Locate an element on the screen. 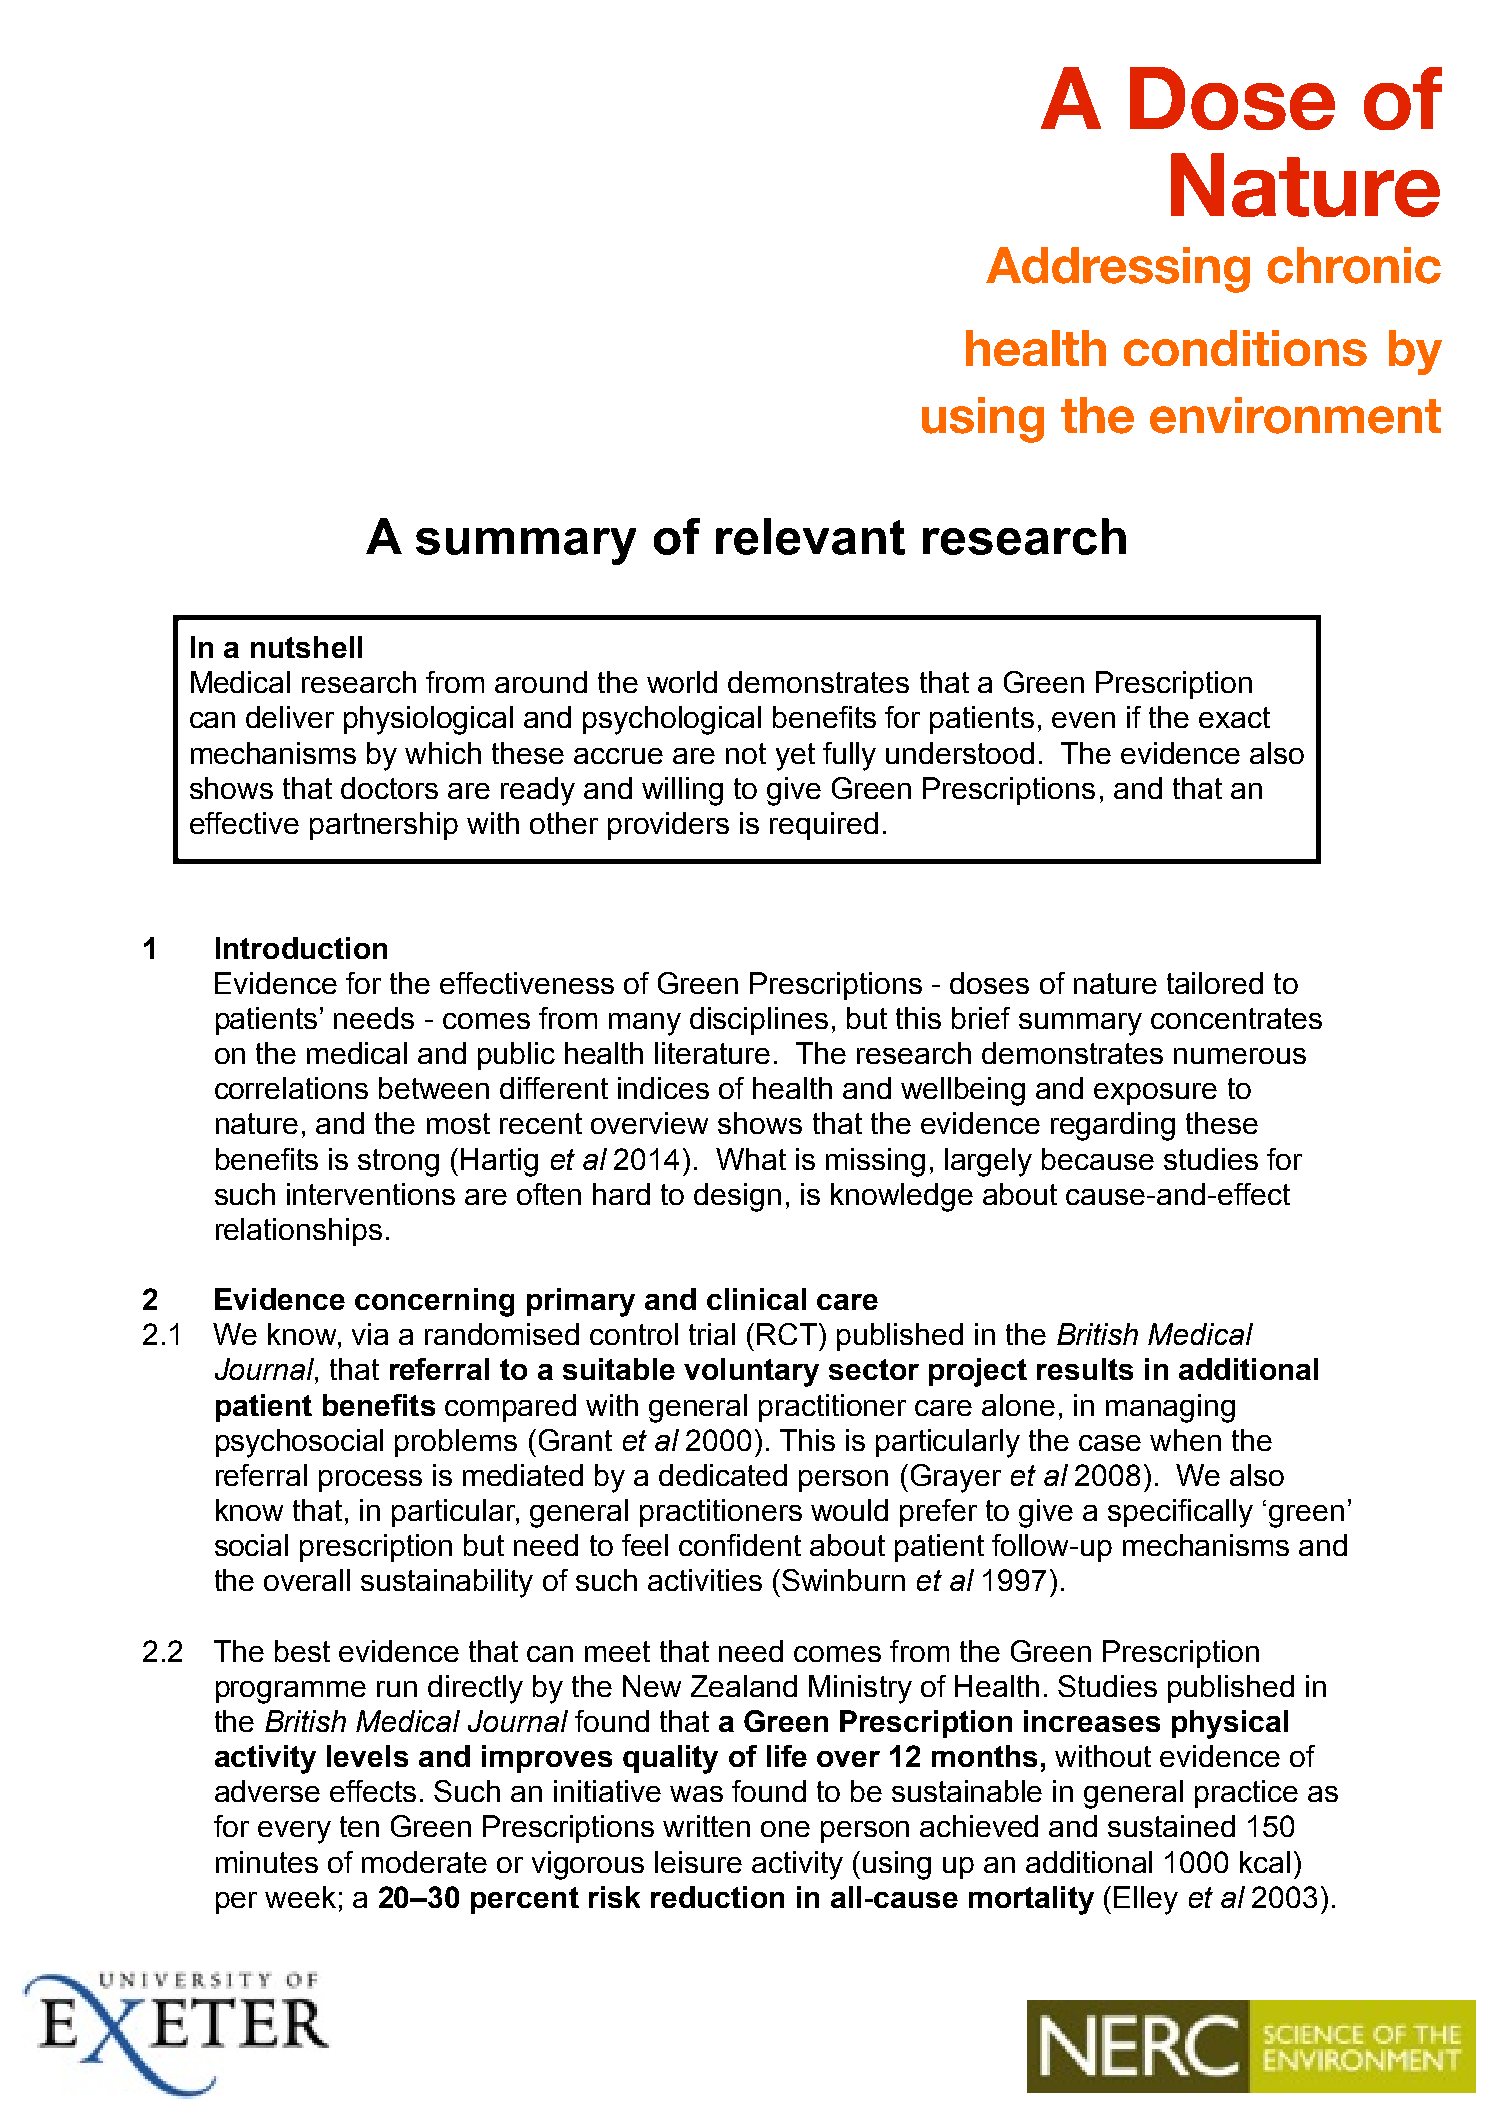 Image resolution: width=1495 pixels, height=2114 pixels. moderate is located at coordinates (424, 1862).
